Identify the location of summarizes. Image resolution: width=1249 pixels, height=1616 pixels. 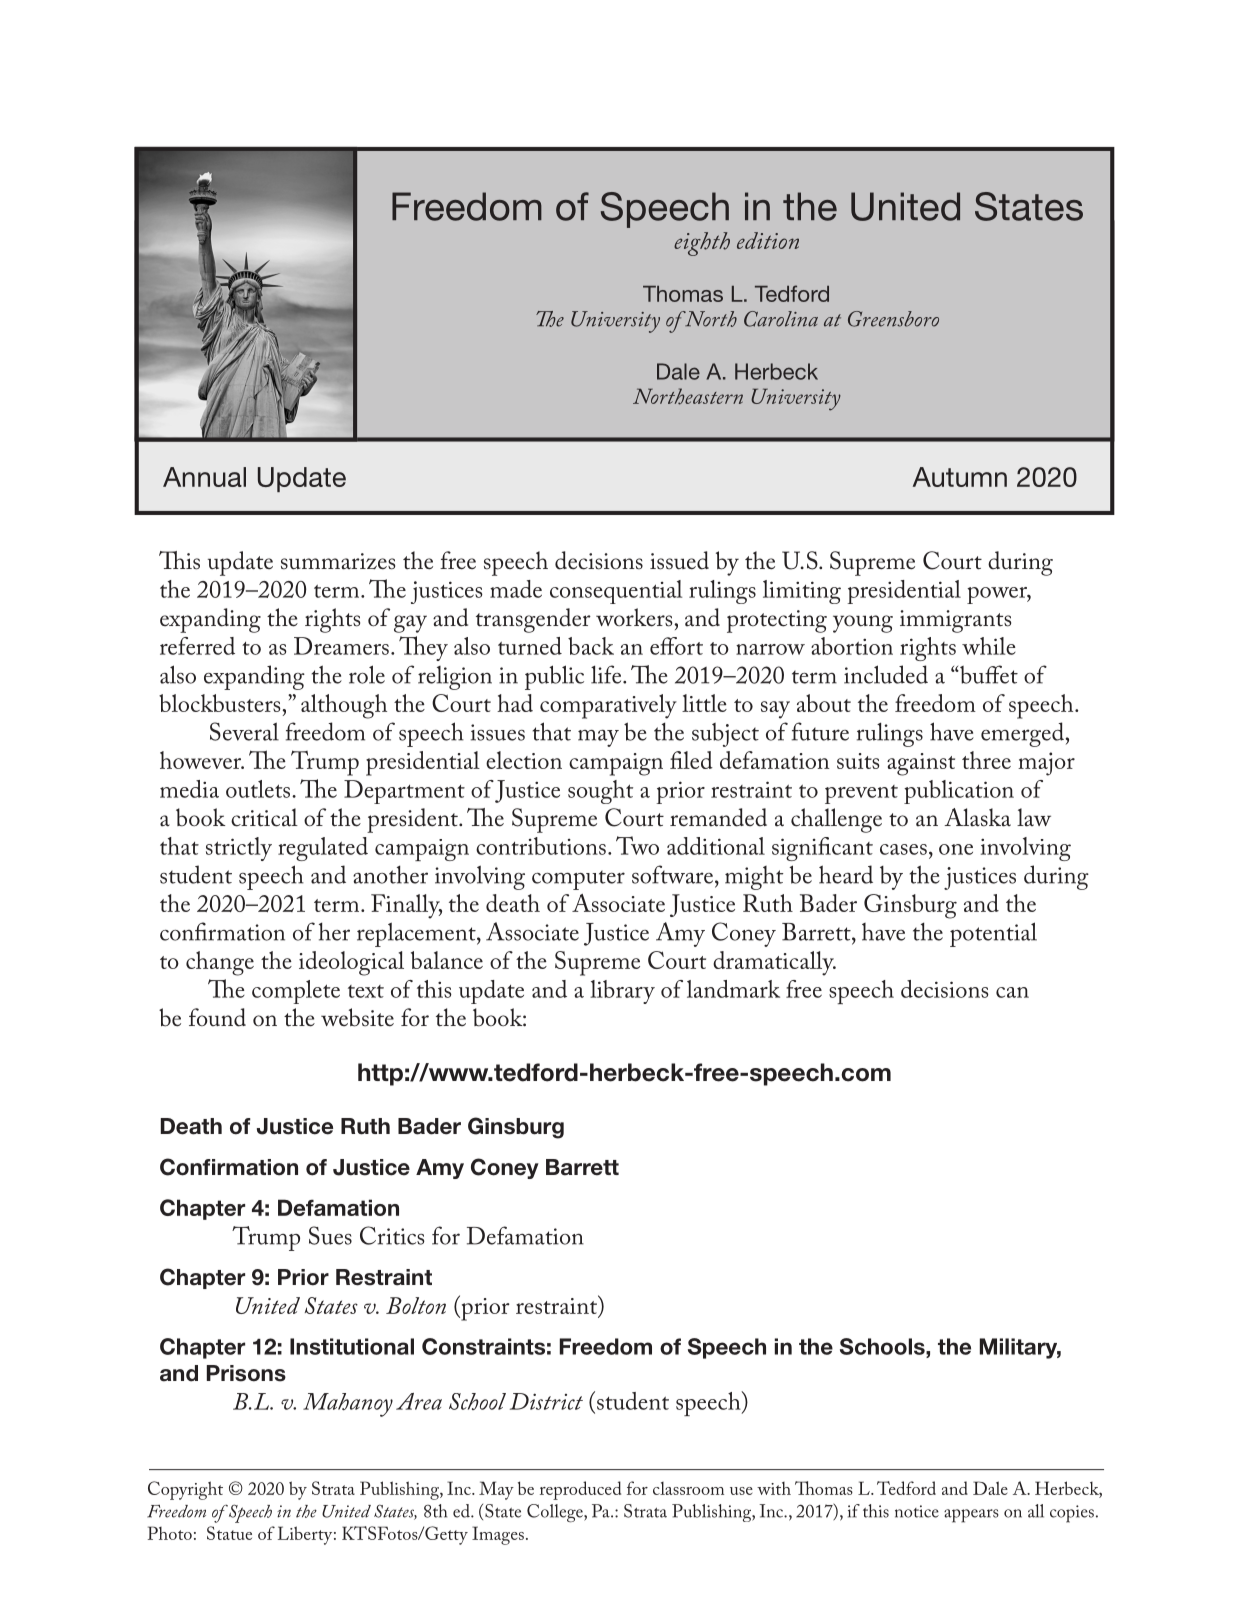
(338, 561).
